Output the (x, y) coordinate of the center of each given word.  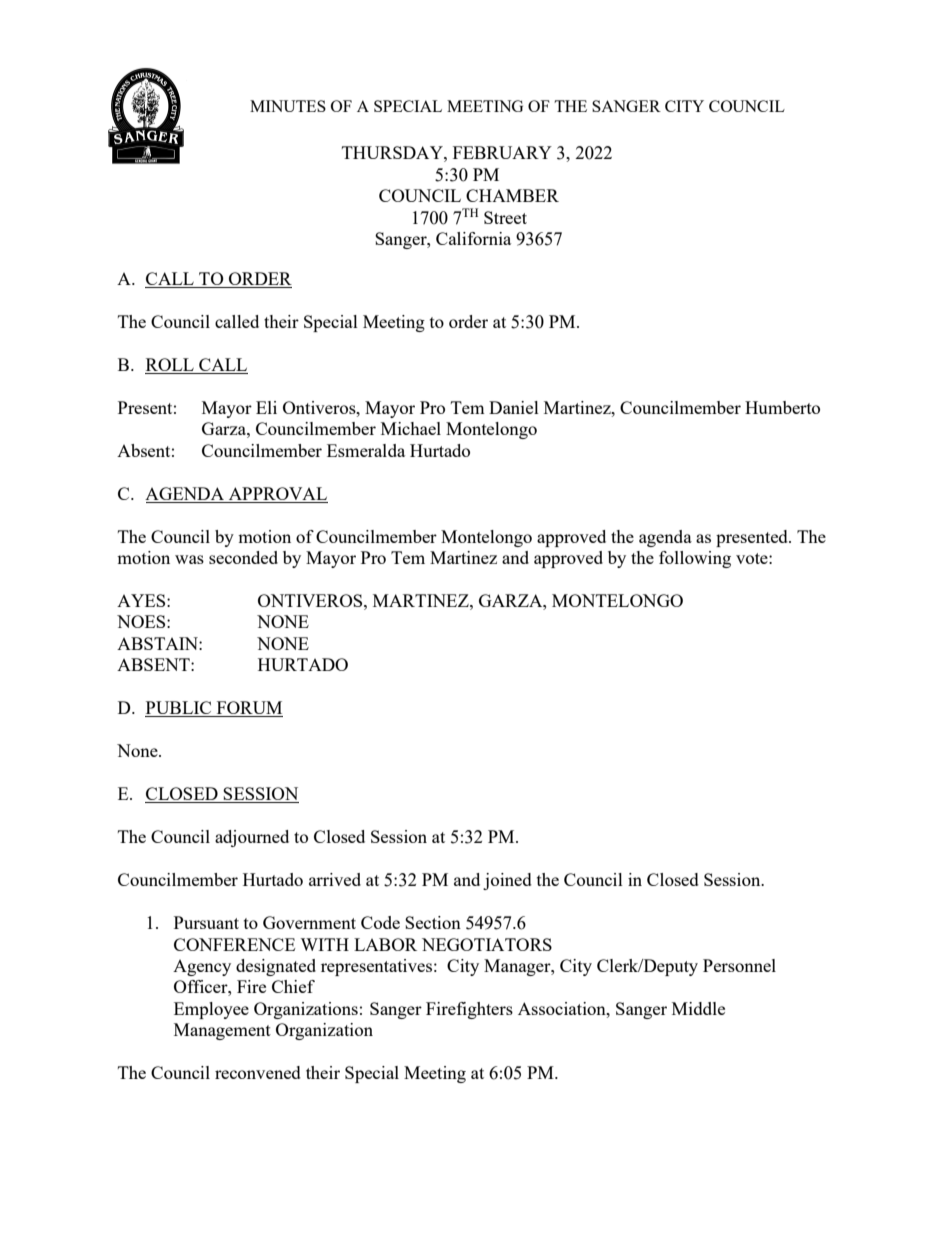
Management (222, 1031)
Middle (698, 1008)
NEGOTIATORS (487, 944)
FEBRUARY (502, 152)
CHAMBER (512, 195)
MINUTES (288, 106)
